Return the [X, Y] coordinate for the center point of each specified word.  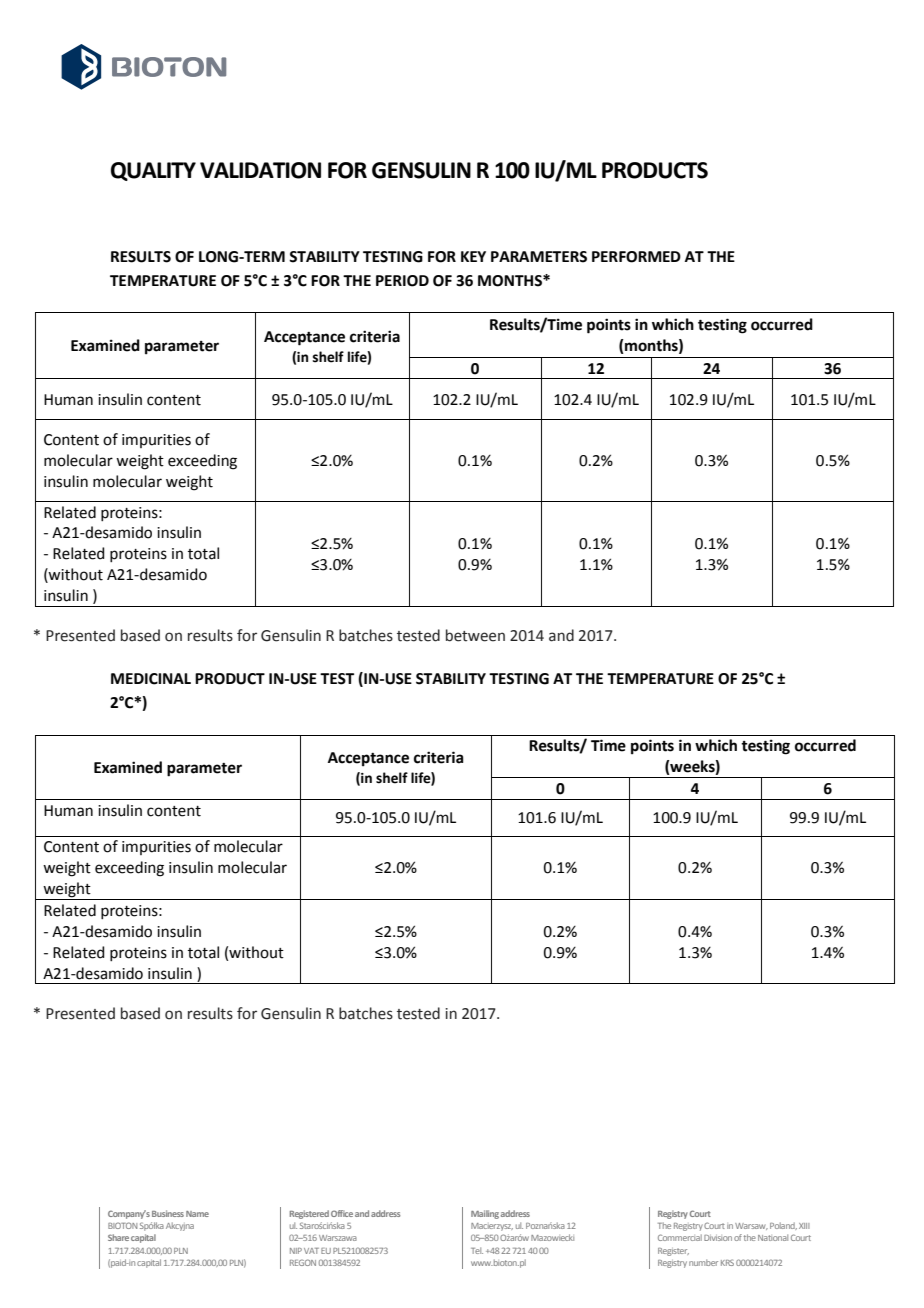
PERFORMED [636, 257]
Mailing [485, 1214]
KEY [473, 256]
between [475, 635]
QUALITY [153, 171]
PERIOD [402, 281]
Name [197, 1214]
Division [718, 1238]
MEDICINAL [151, 679]
